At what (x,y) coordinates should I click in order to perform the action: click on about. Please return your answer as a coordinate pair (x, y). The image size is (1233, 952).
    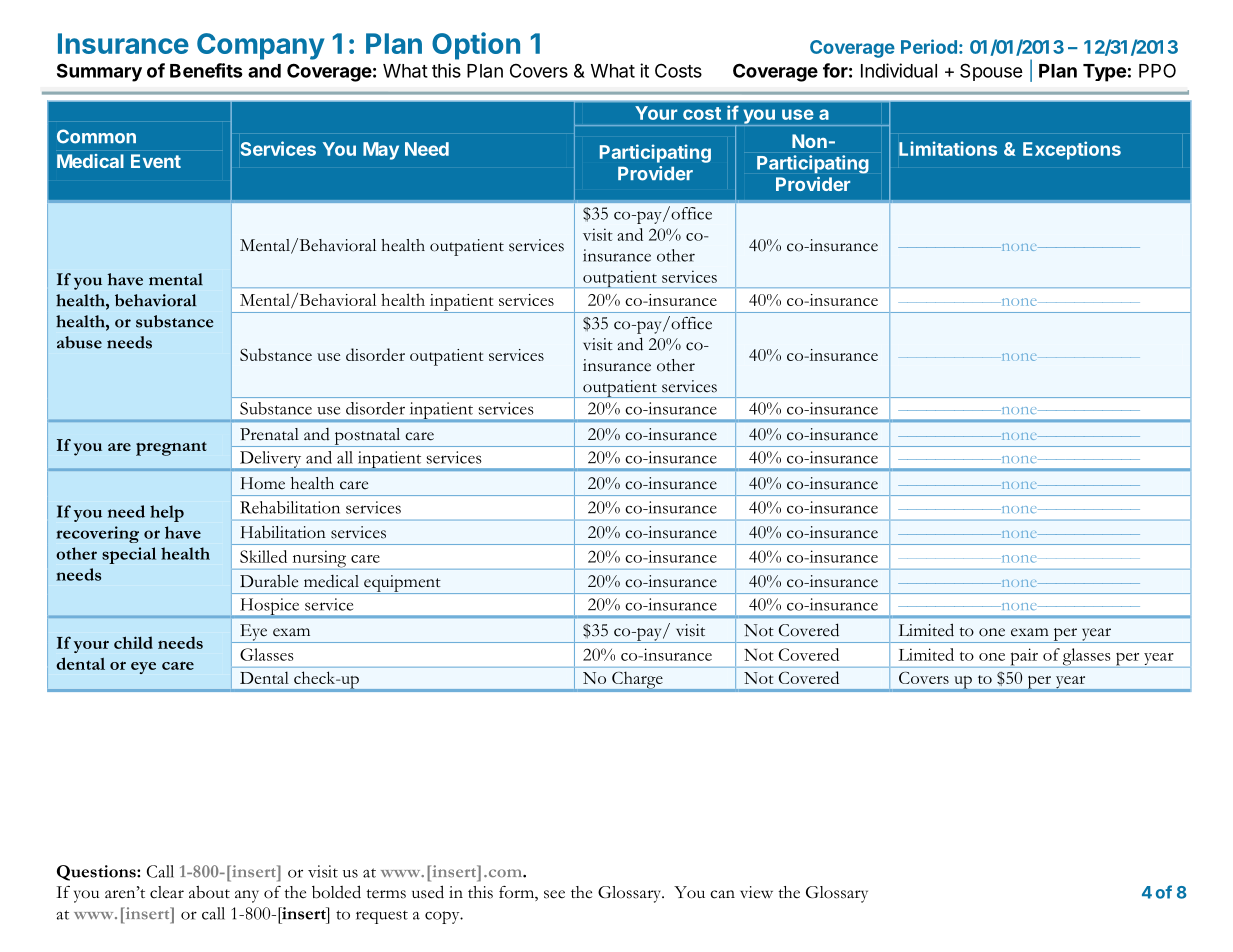
    Looking at the image, I should click on (209, 892).
